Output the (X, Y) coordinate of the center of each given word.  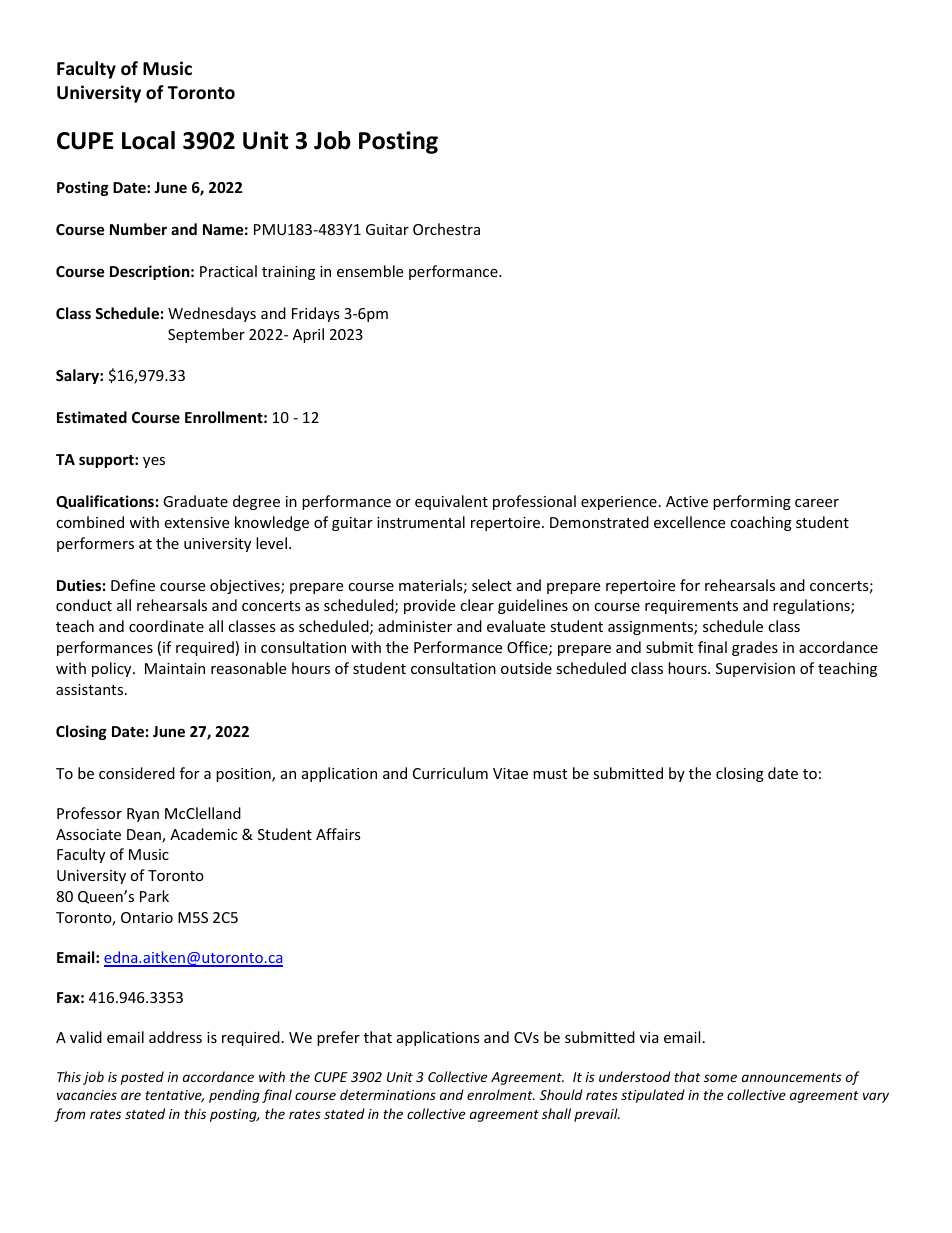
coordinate (166, 626)
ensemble (370, 271)
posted (142, 1078)
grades (755, 648)
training (288, 273)
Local (148, 140)
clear (477, 605)
